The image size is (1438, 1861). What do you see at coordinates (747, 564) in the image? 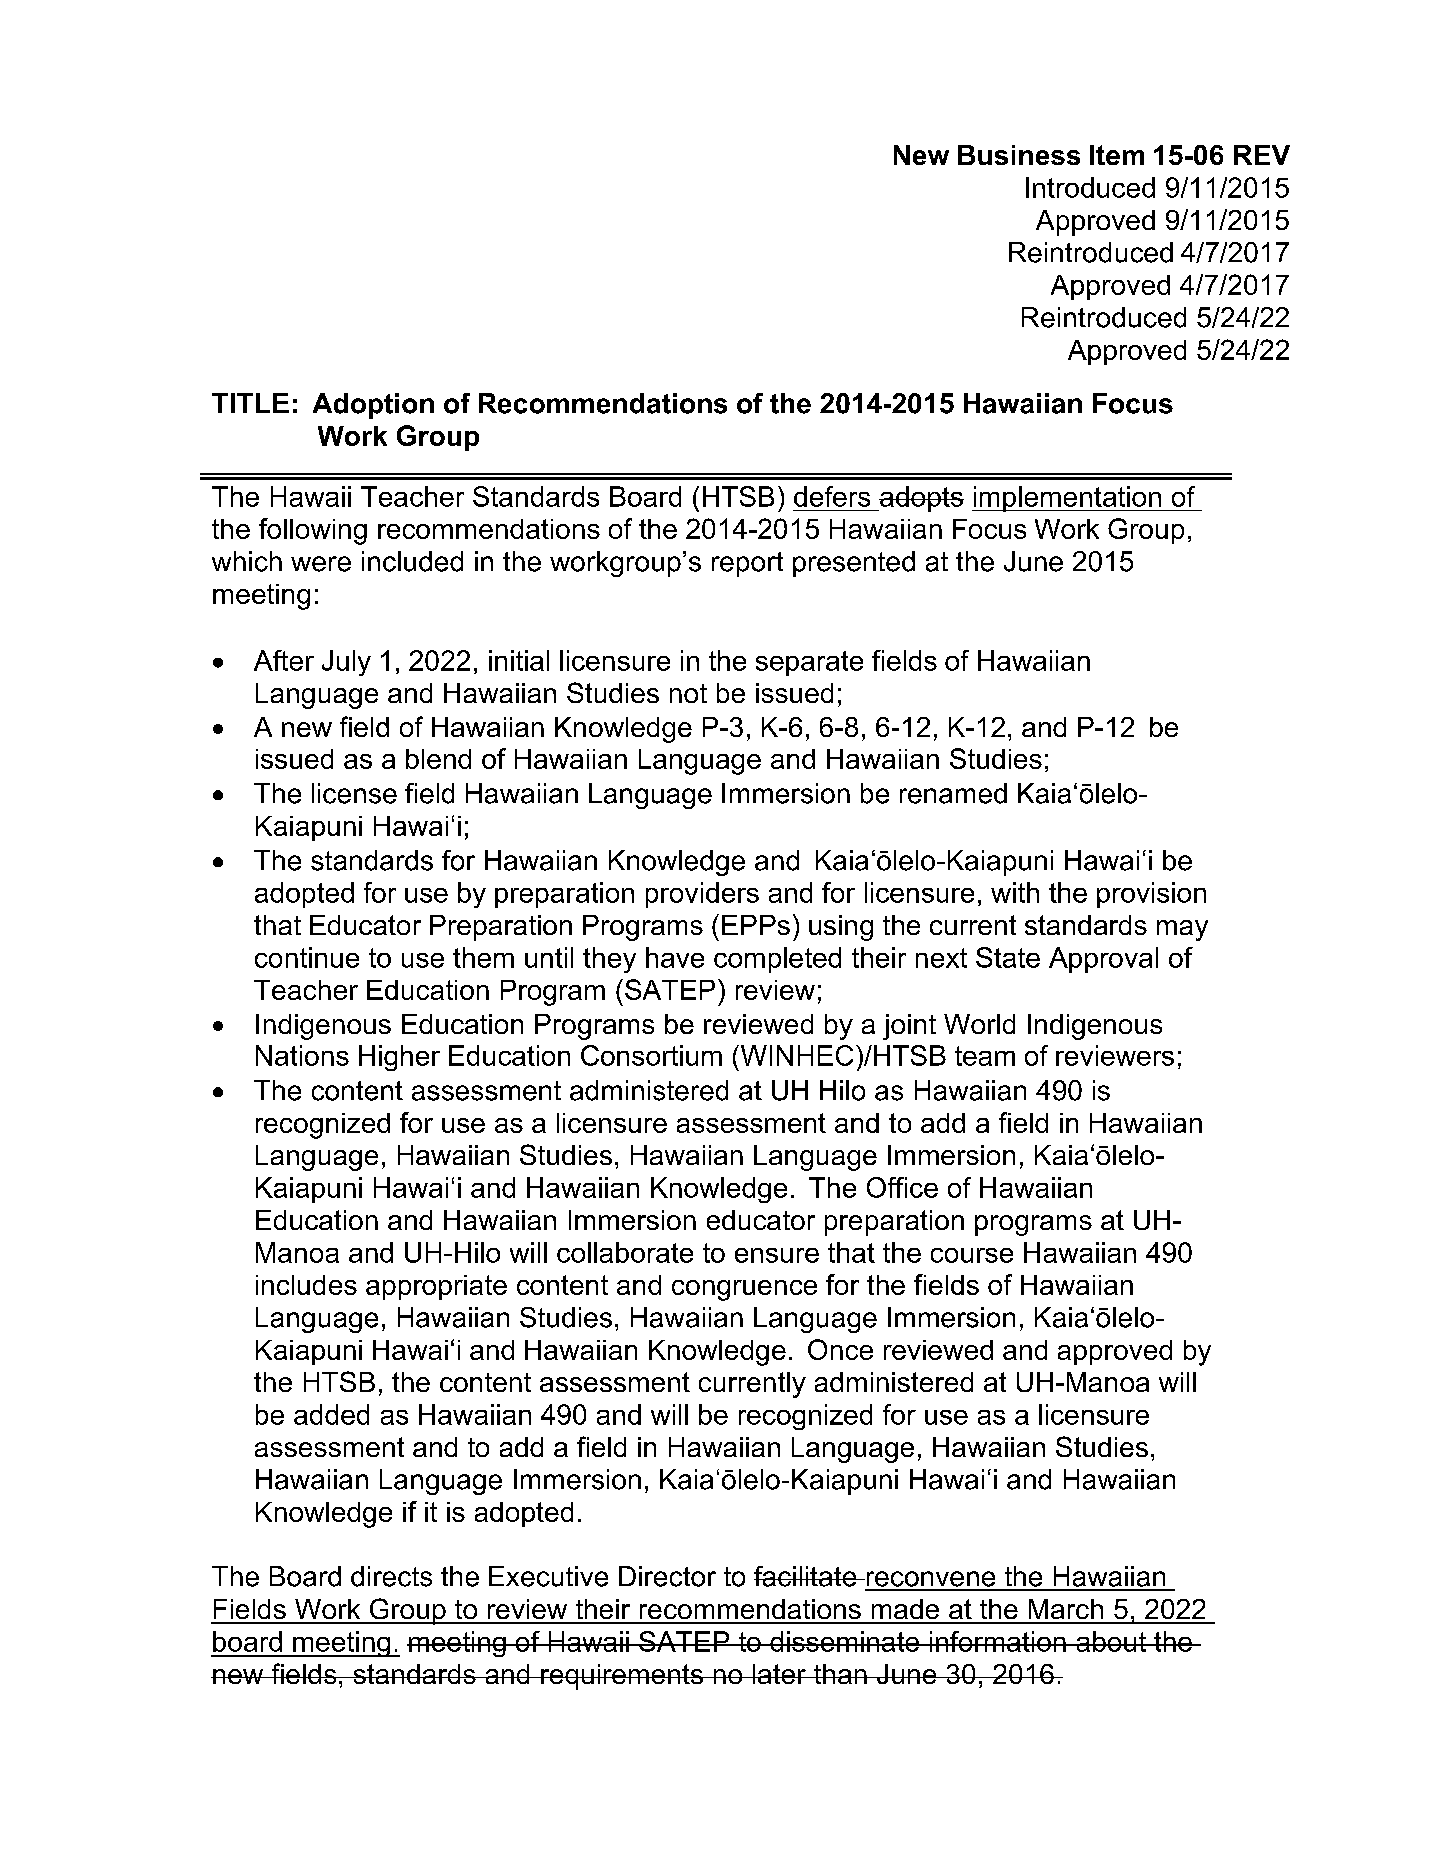
I see `report` at bounding box center [747, 564].
